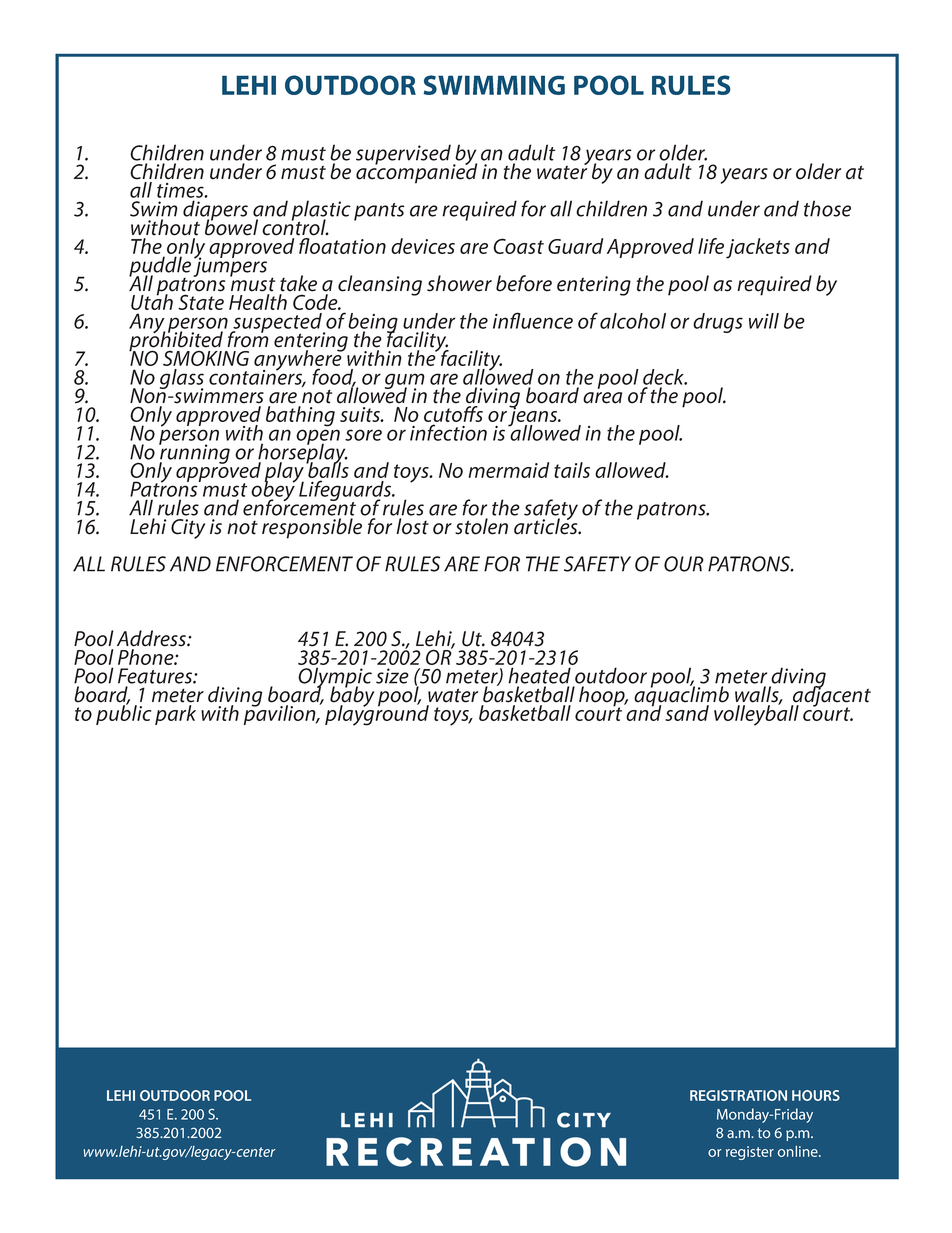  Describe the element at coordinates (215, 211) in the screenshot. I see `diapers` at that location.
